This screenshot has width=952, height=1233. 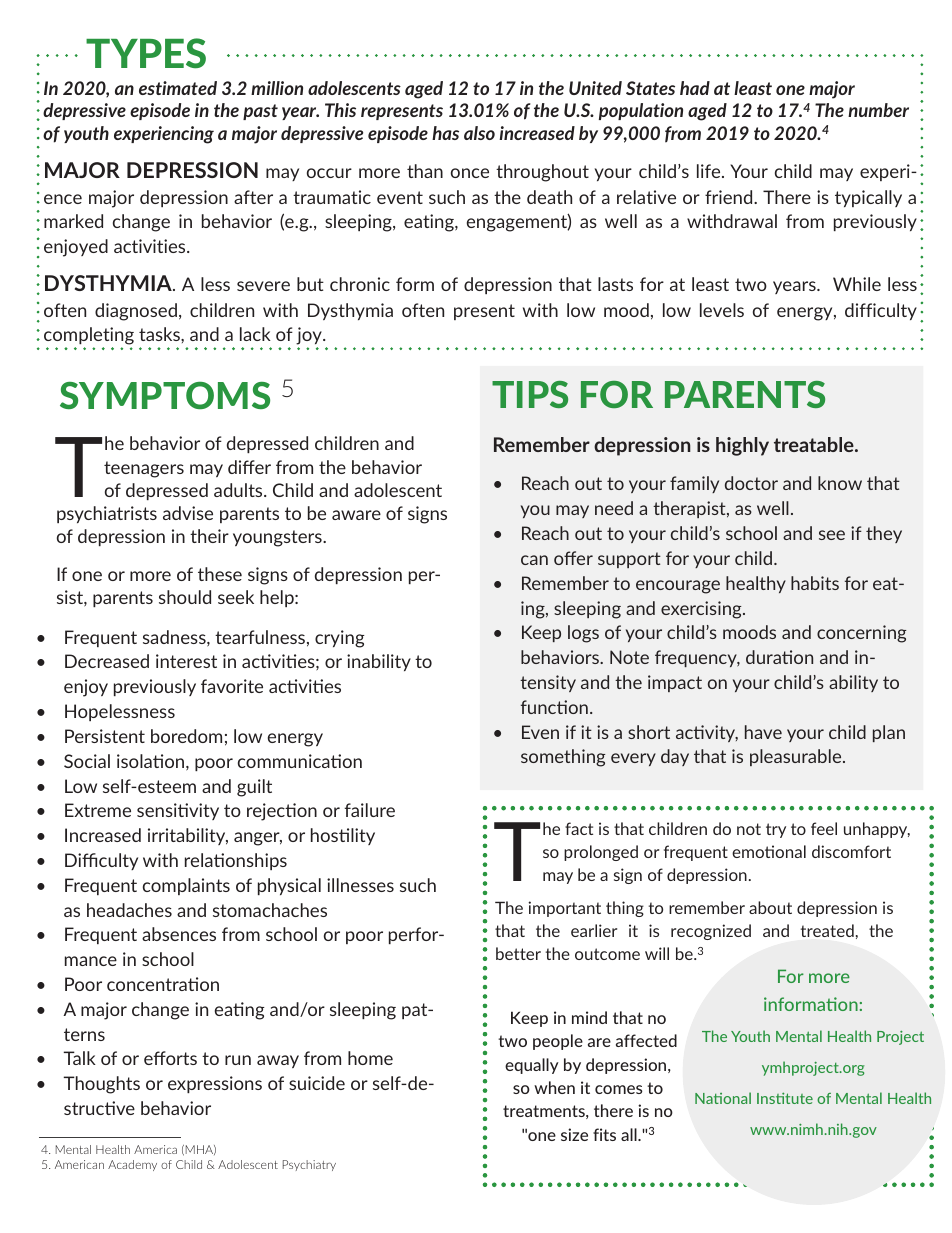 What do you see at coordinates (815, 583) in the screenshot?
I see `habits` at bounding box center [815, 583].
